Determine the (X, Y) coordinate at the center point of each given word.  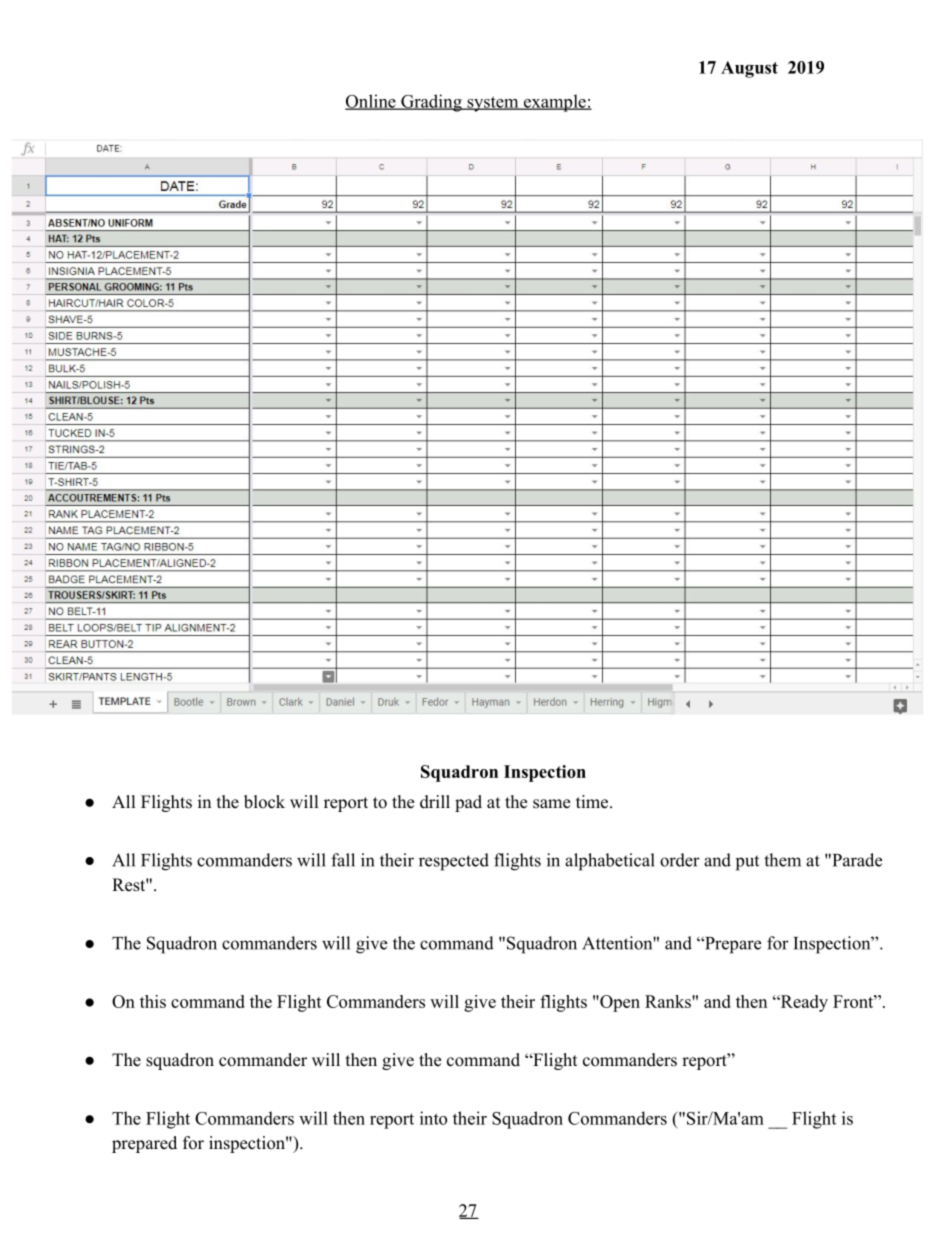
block (264, 802)
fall (343, 860)
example (554, 103)
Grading (431, 103)
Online (371, 102)
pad (468, 803)
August (749, 69)
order (680, 860)
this (153, 1001)
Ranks (669, 1001)
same (551, 804)
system (493, 104)
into (433, 1118)
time (592, 802)
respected (454, 862)
